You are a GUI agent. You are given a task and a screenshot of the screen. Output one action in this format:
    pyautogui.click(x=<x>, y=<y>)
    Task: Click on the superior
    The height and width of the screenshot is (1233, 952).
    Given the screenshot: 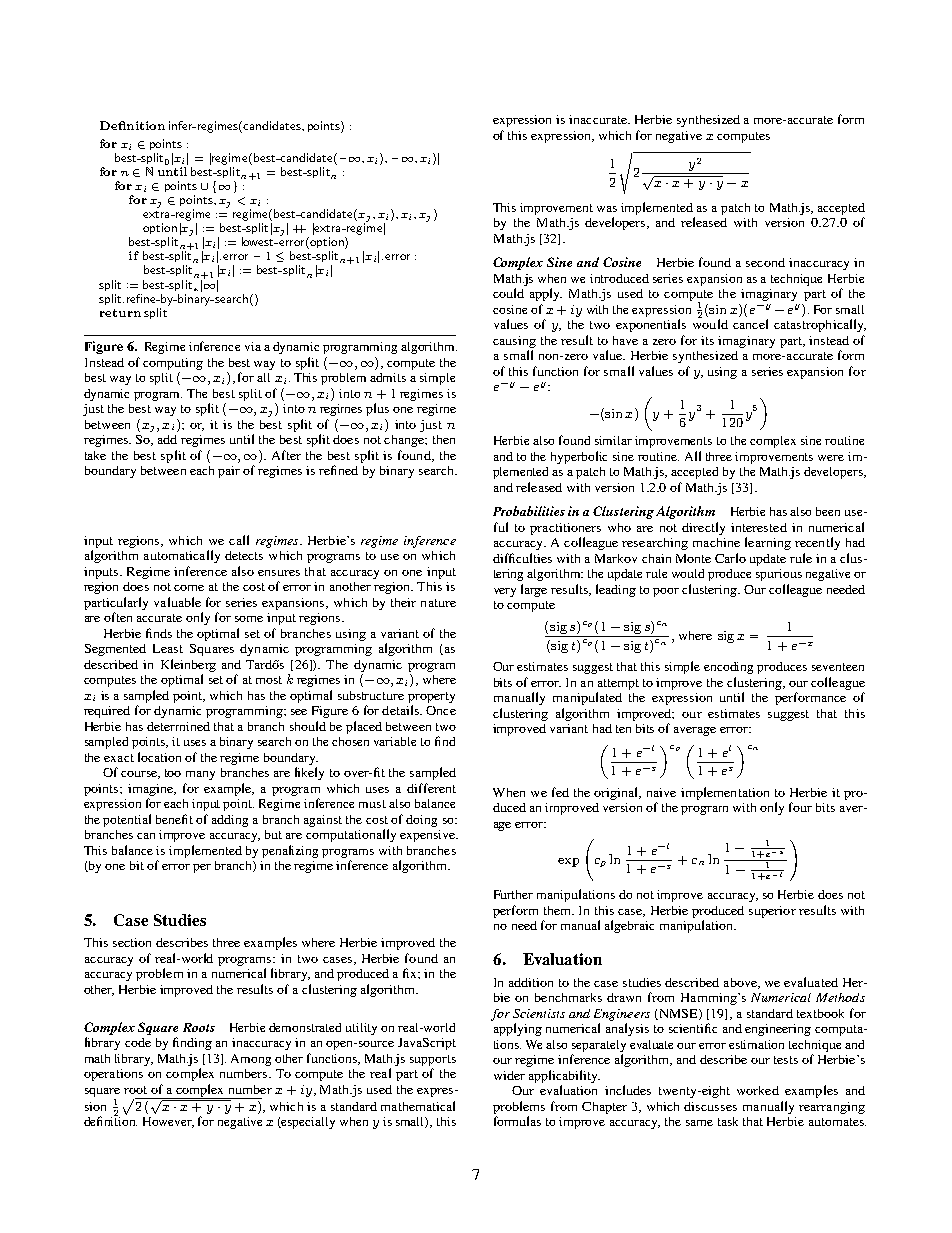 What is the action you would take?
    pyautogui.click(x=772, y=912)
